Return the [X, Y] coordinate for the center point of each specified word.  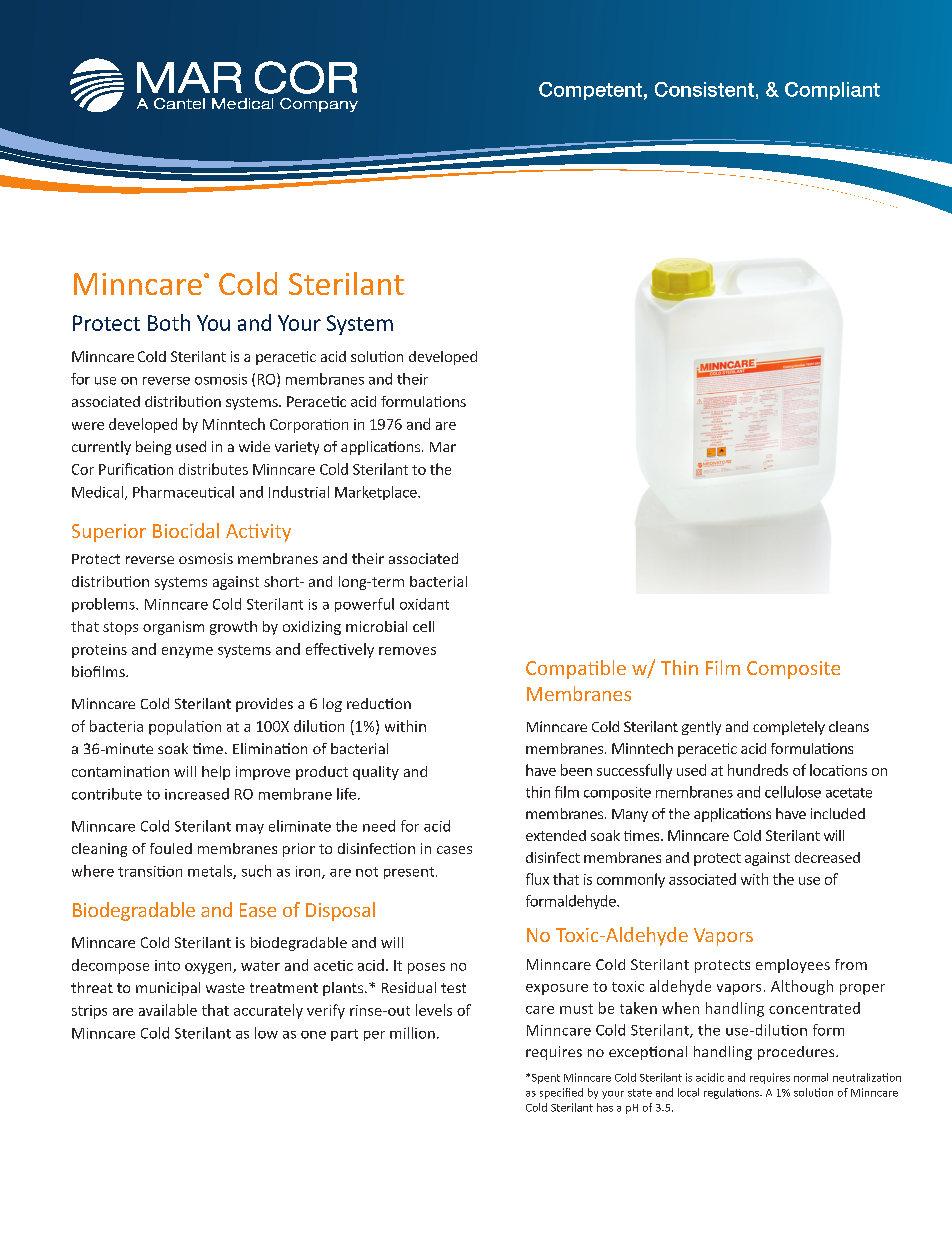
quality [376, 773]
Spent [544, 1079]
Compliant [832, 91]
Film [723, 667]
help [216, 773]
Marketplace [377, 493]
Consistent [704, 89]
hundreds [758, 770]
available [168, 1010]
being [153, 448]
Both [169, 322]
